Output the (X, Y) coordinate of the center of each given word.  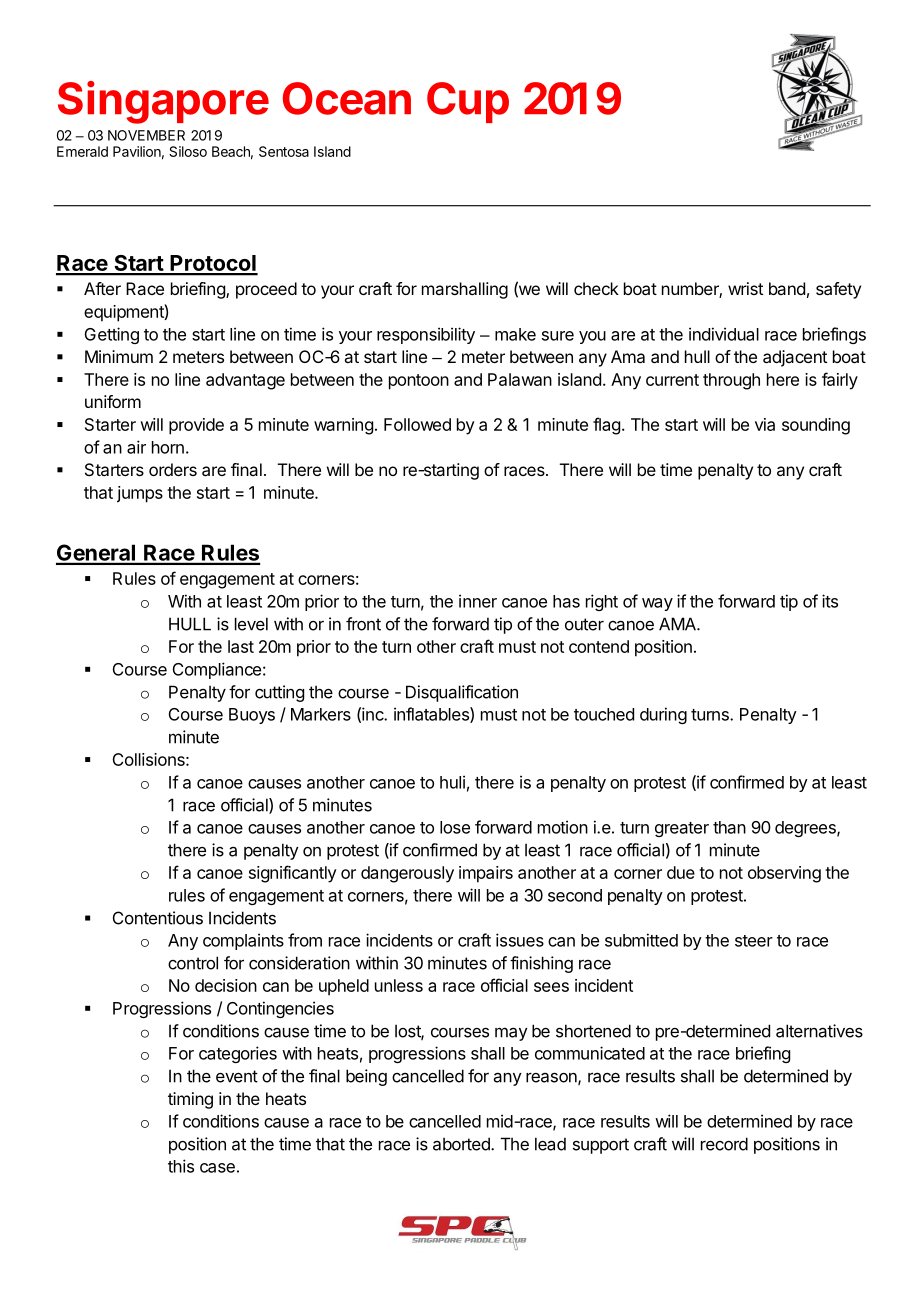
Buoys (252, 716)
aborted (462, 1144)
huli (452, 782)
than (729, 827)
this (181, 1166)
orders (173, 469)
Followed (417, 424)
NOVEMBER (146, 135)
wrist (745, 288)
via (765, 424)
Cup (468, 102)
